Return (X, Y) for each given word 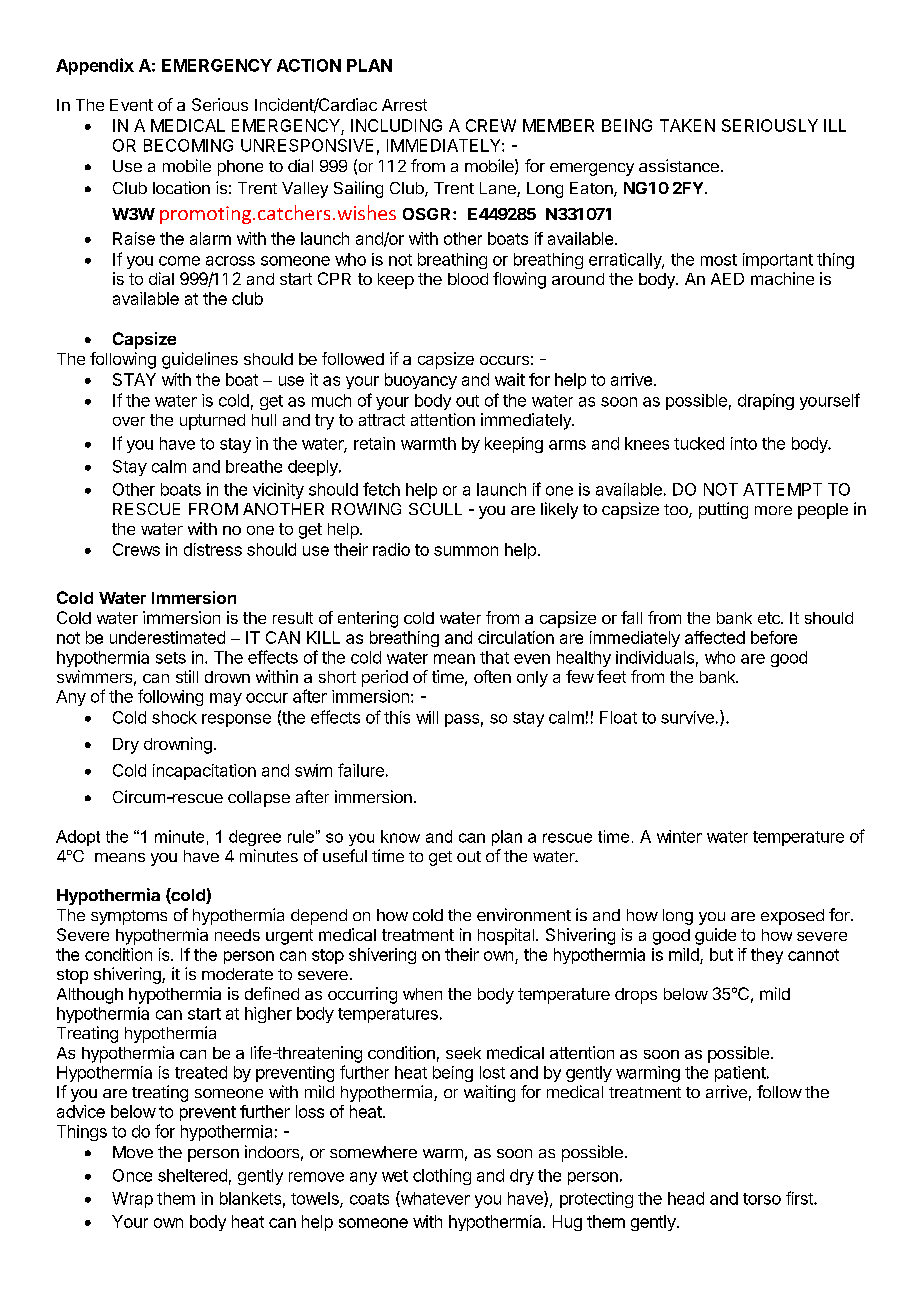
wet (395, 1176)
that (494, 657)
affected (715, 637)
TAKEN (687, 125)
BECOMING (188, 145)
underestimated (167, 637)
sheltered (192, 1175)
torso (762, 1199)
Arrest (404, 105)
